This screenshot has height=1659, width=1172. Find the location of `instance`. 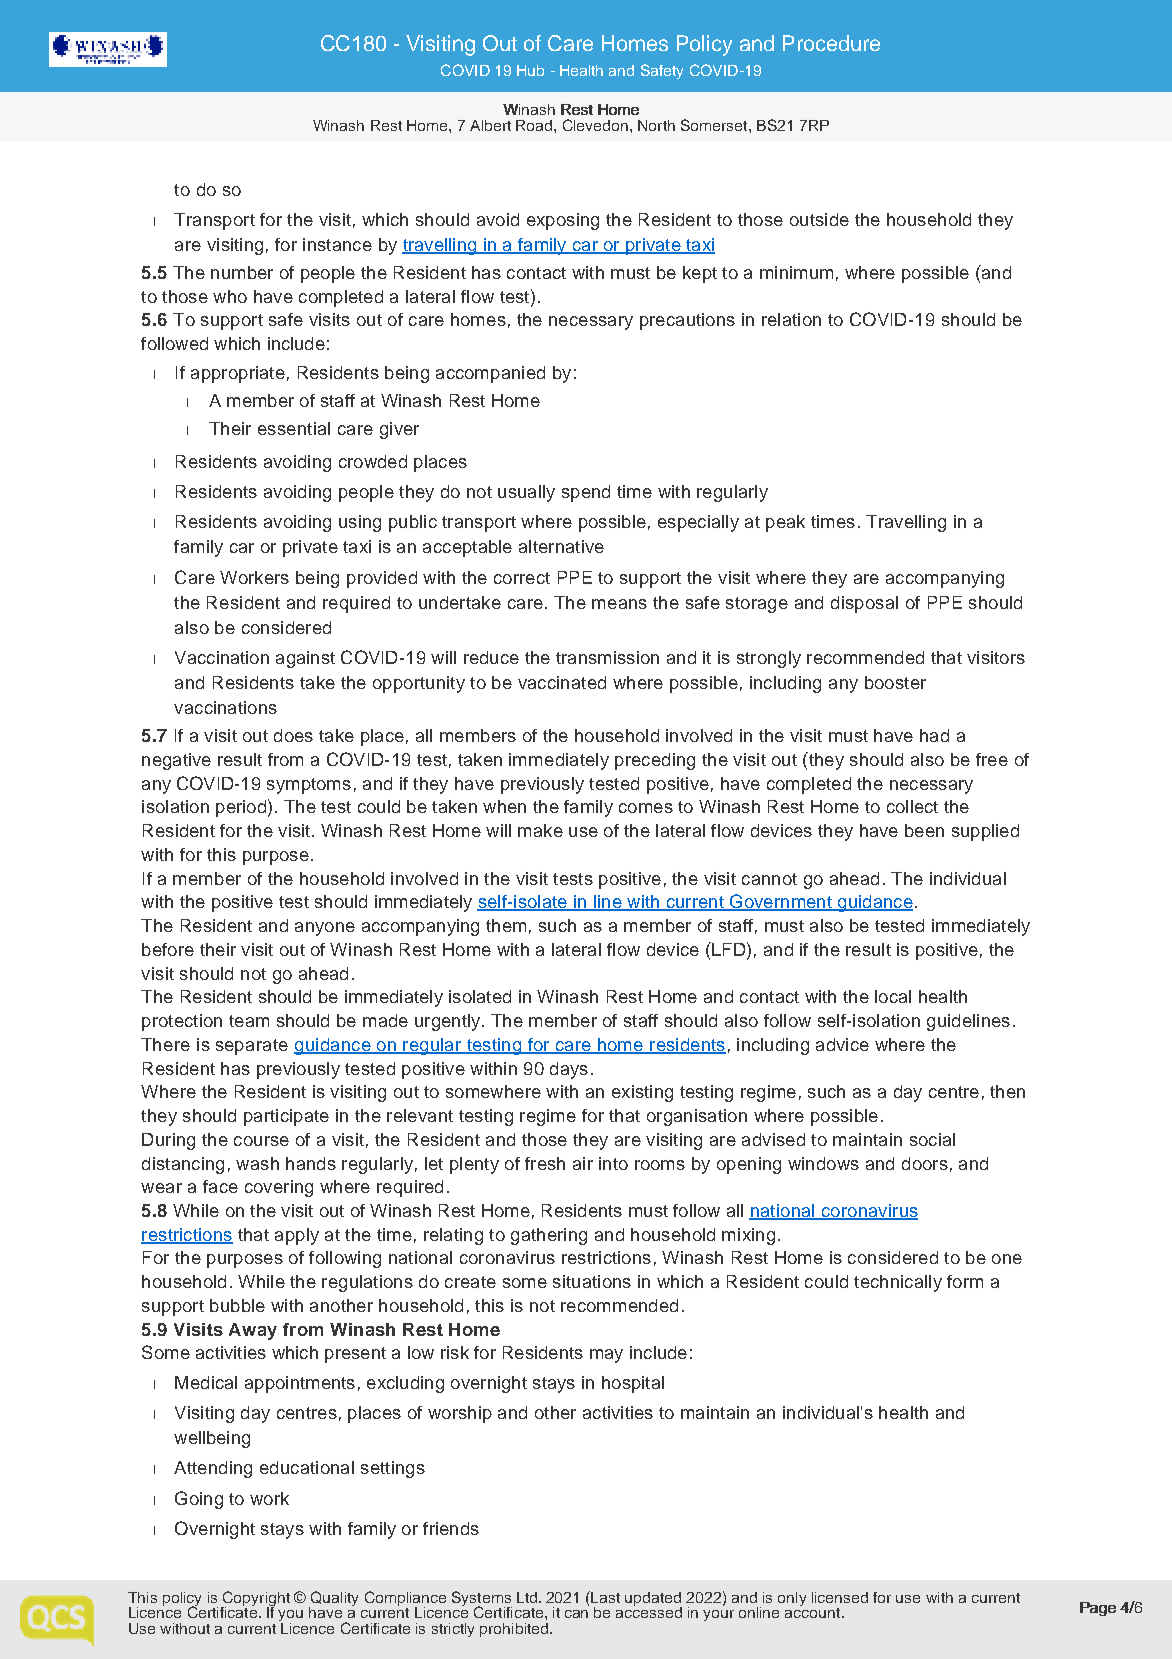

instance is located at coordinates (337, 244).
